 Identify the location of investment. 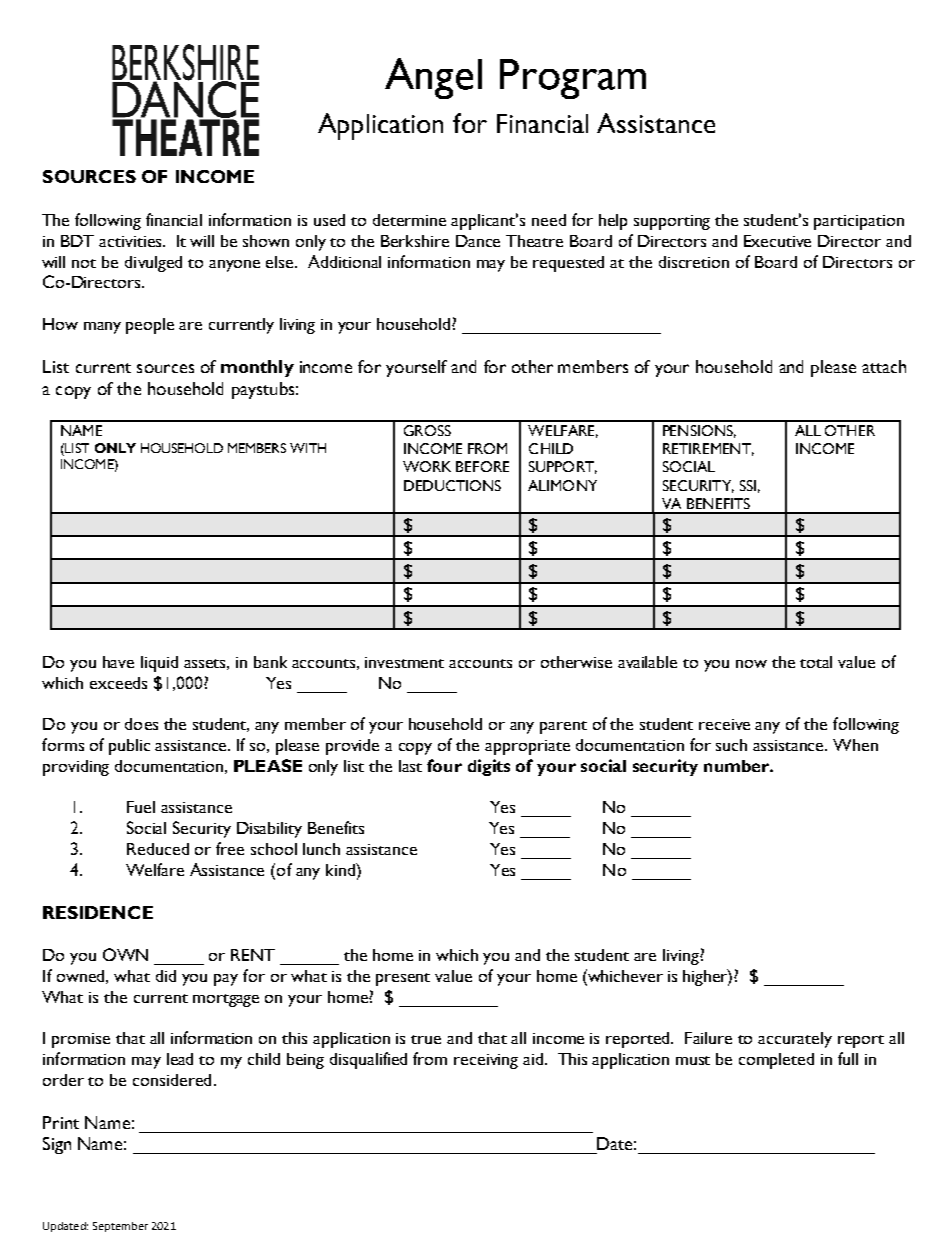
(404, 662).
